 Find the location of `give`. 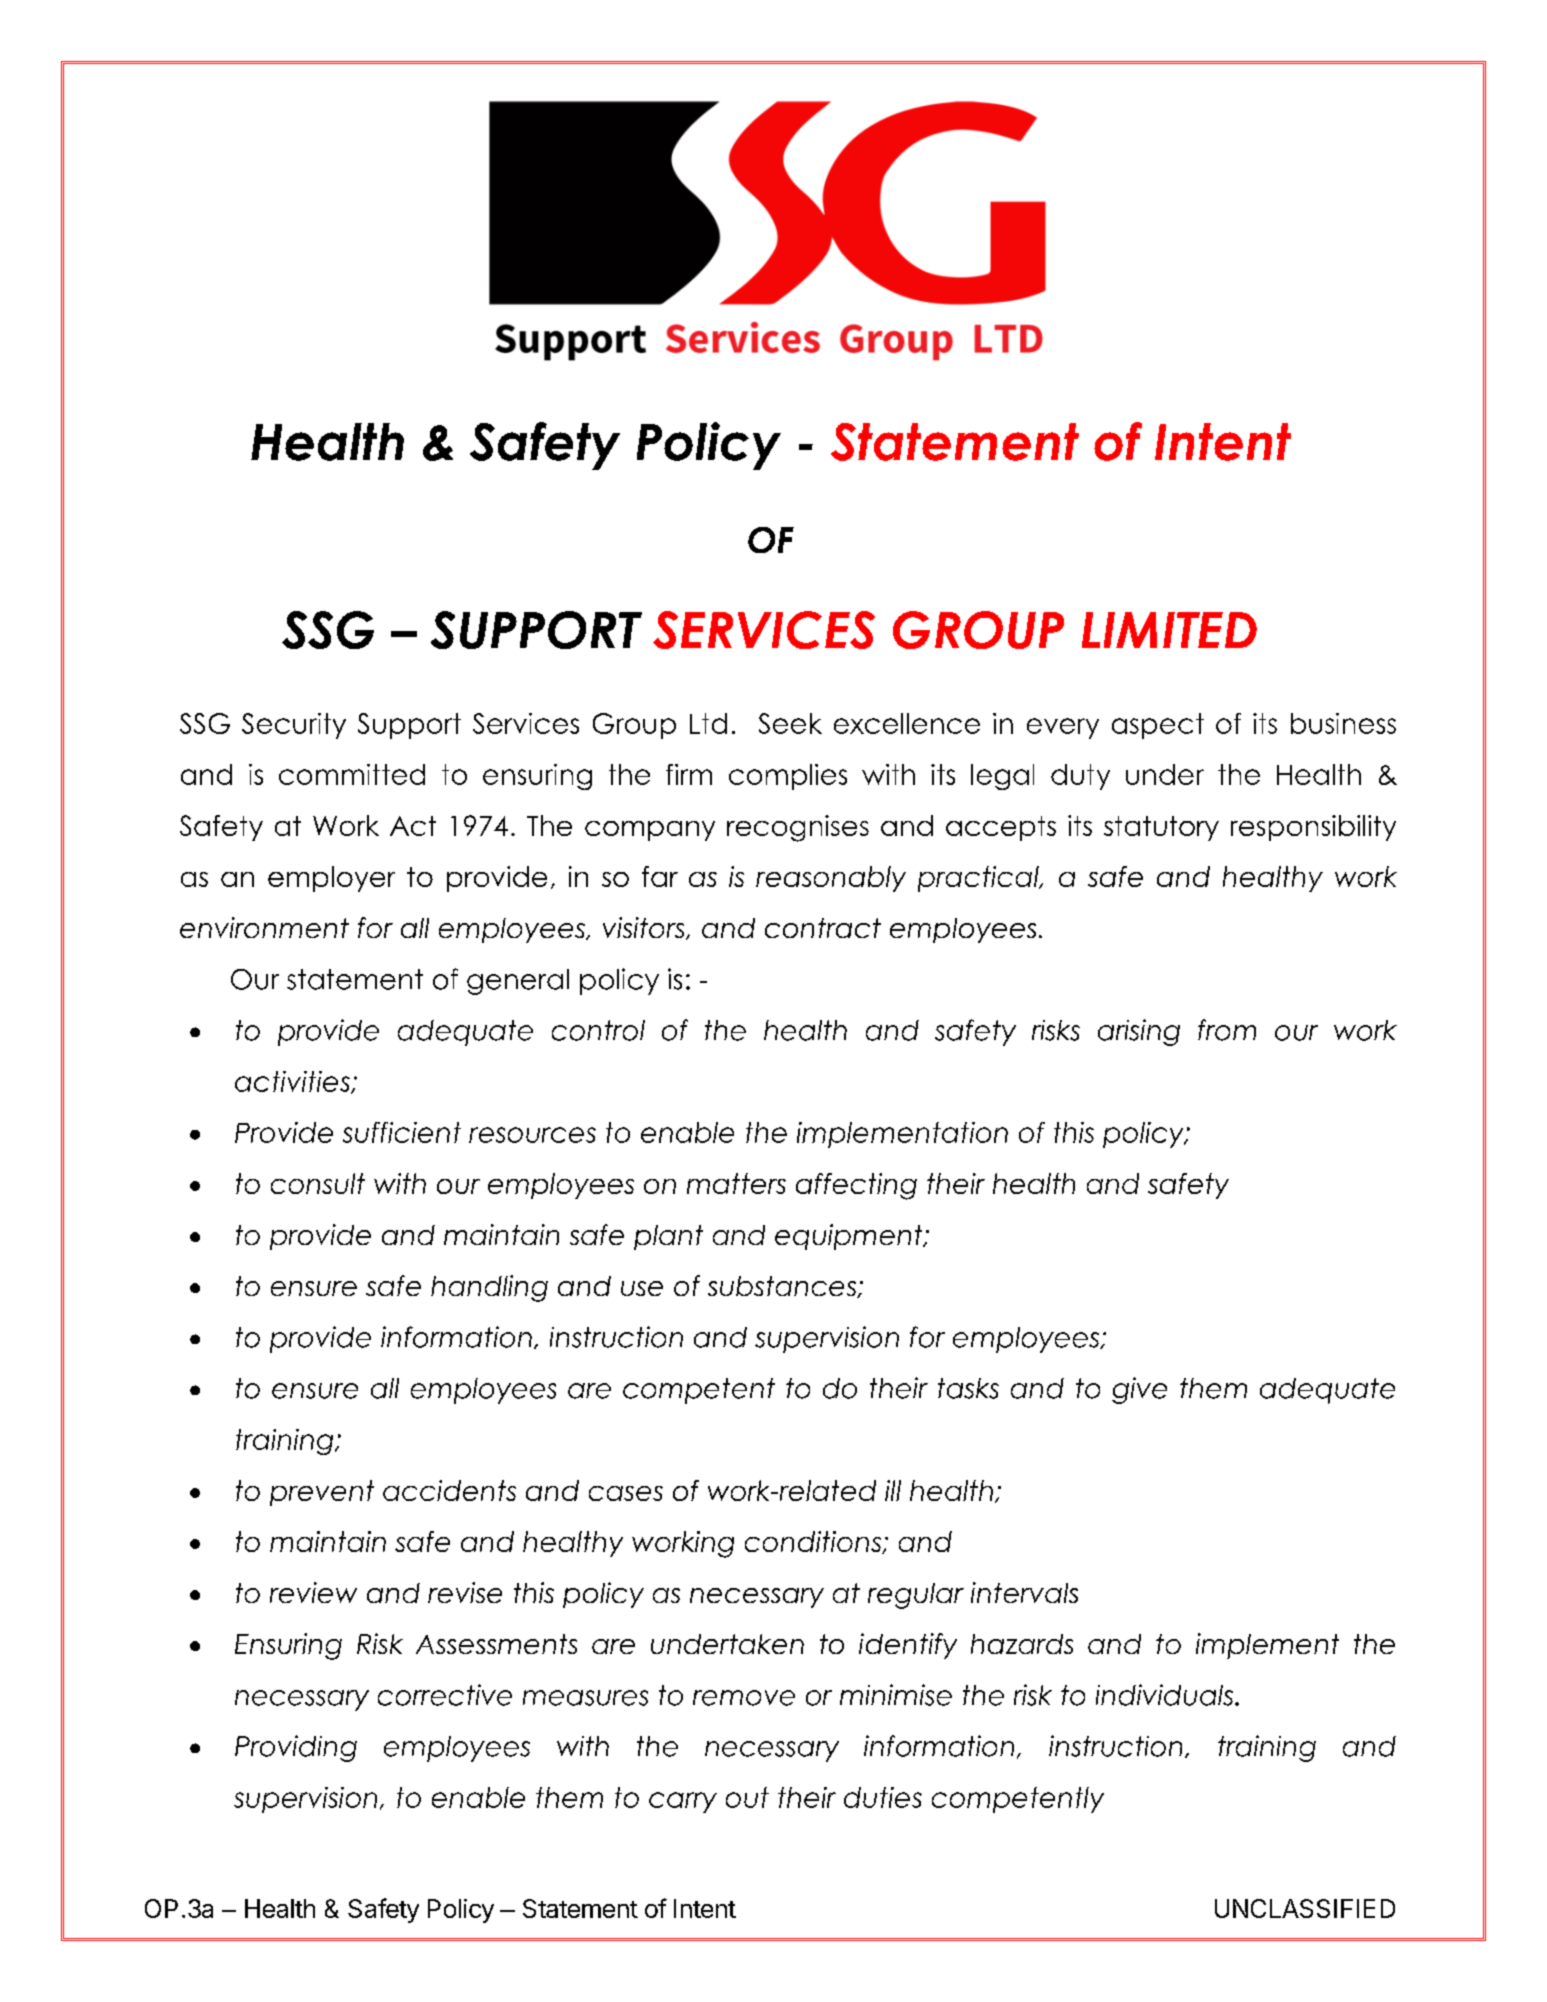

give is located at coordinates (1139, 1390).
